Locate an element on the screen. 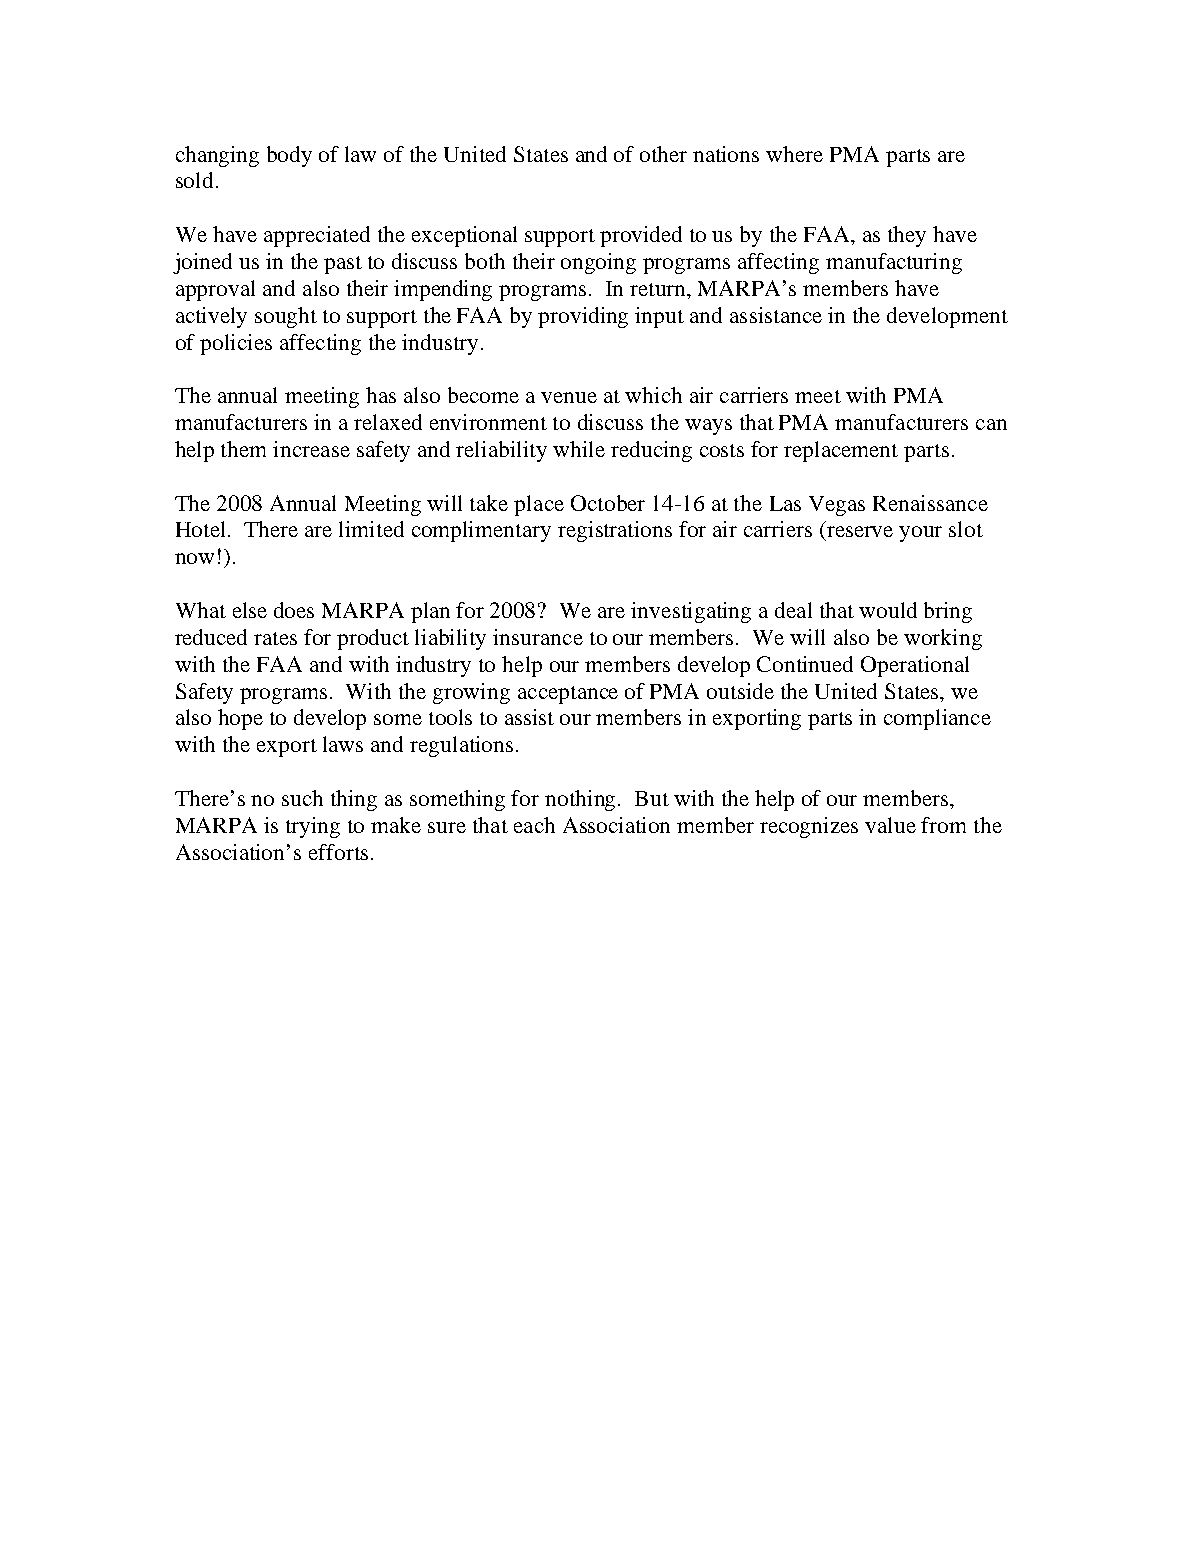 Image resolution: width=1191 pixels, height=1541 pixels. rates is located at coordinates (275, 638).
